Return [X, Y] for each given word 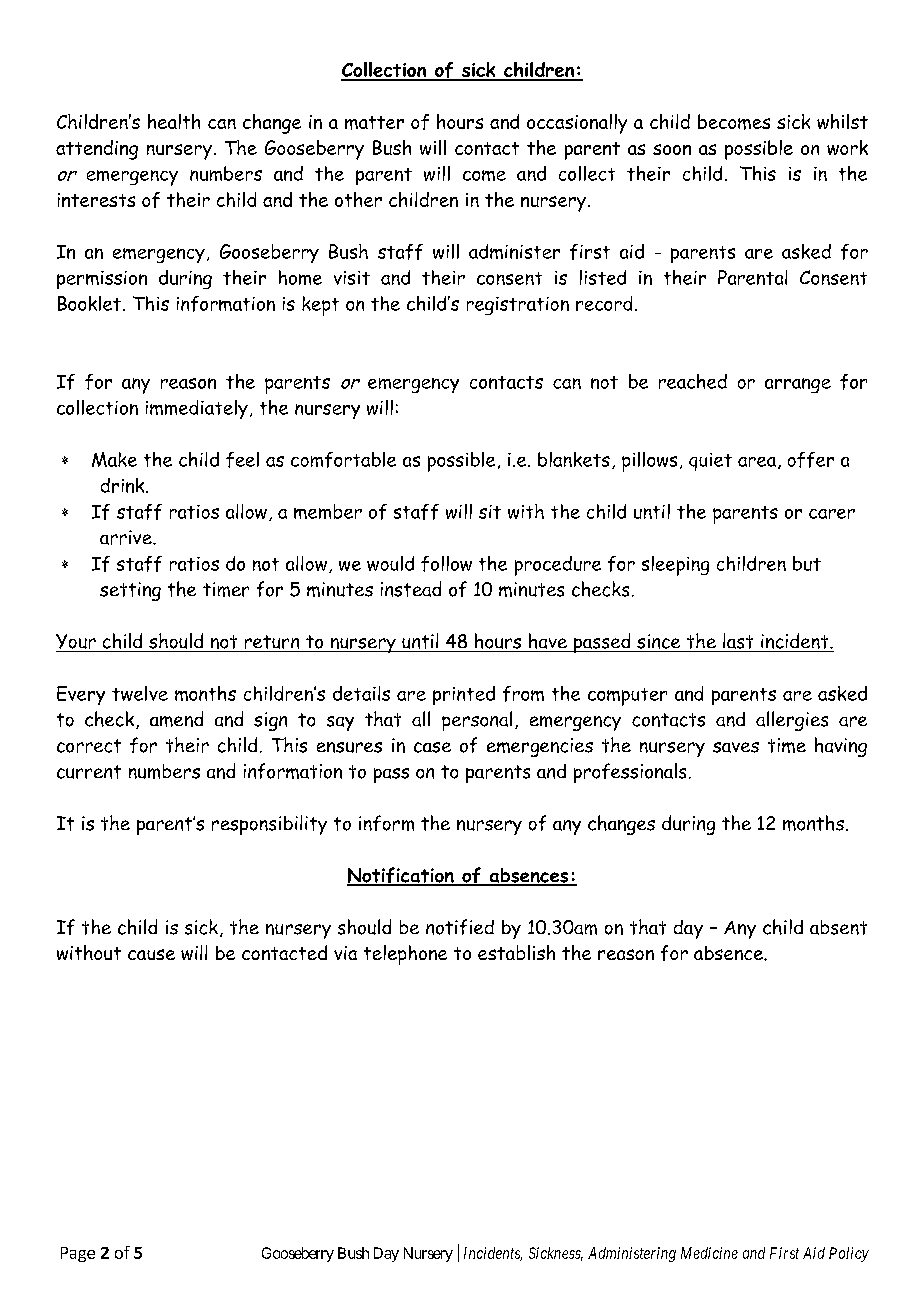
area [757, 462]
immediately [197, 409]
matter [374, 123]
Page [78, 1254]
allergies [792, 721]
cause [151, 954]
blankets [574, 459]
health [174, 121]
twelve [140, 693]
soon [672, 149]
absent [838, 927]
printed [464, 695]
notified [460, 927]
